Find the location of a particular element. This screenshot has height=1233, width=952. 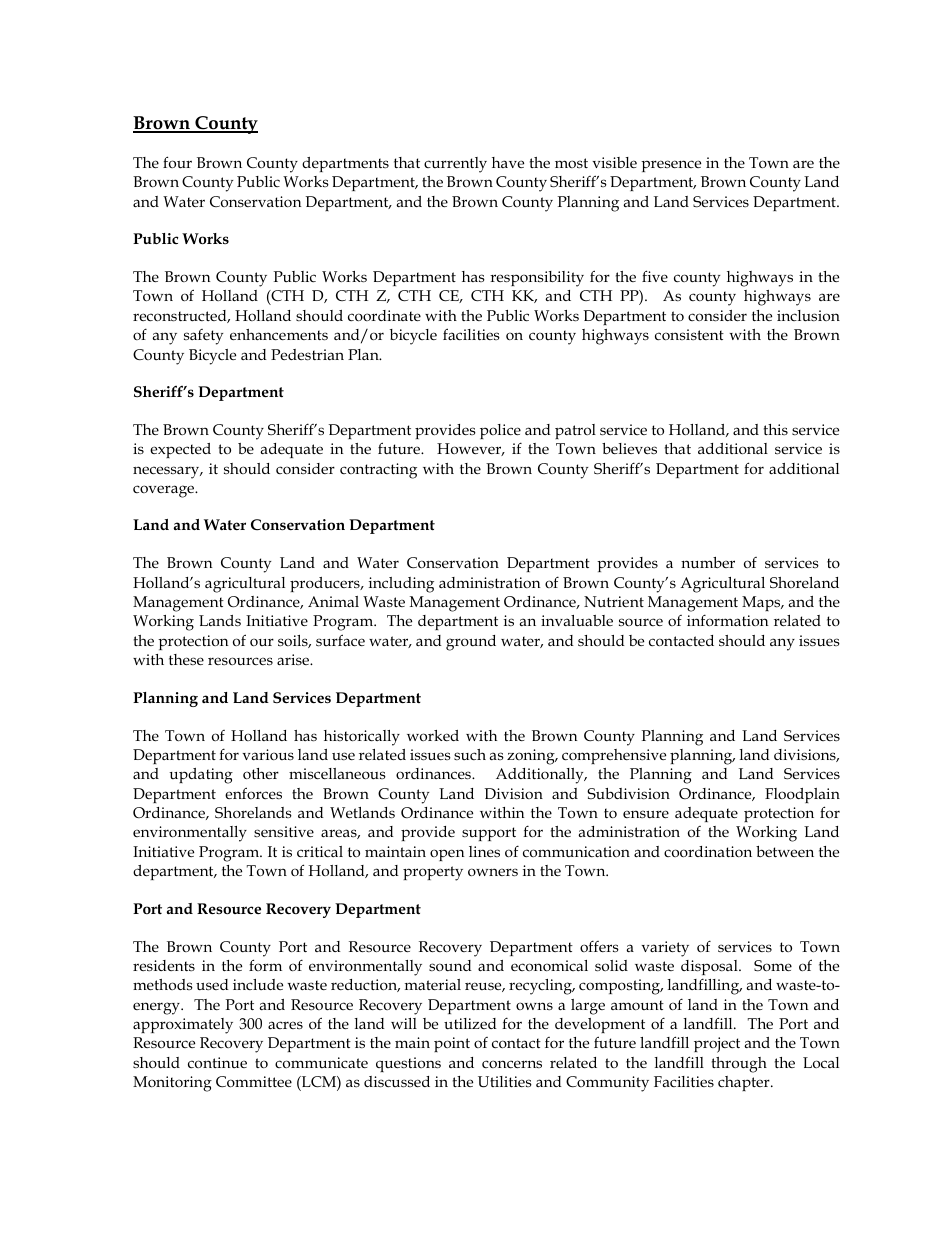

have is located at coordinates (508, 162).
